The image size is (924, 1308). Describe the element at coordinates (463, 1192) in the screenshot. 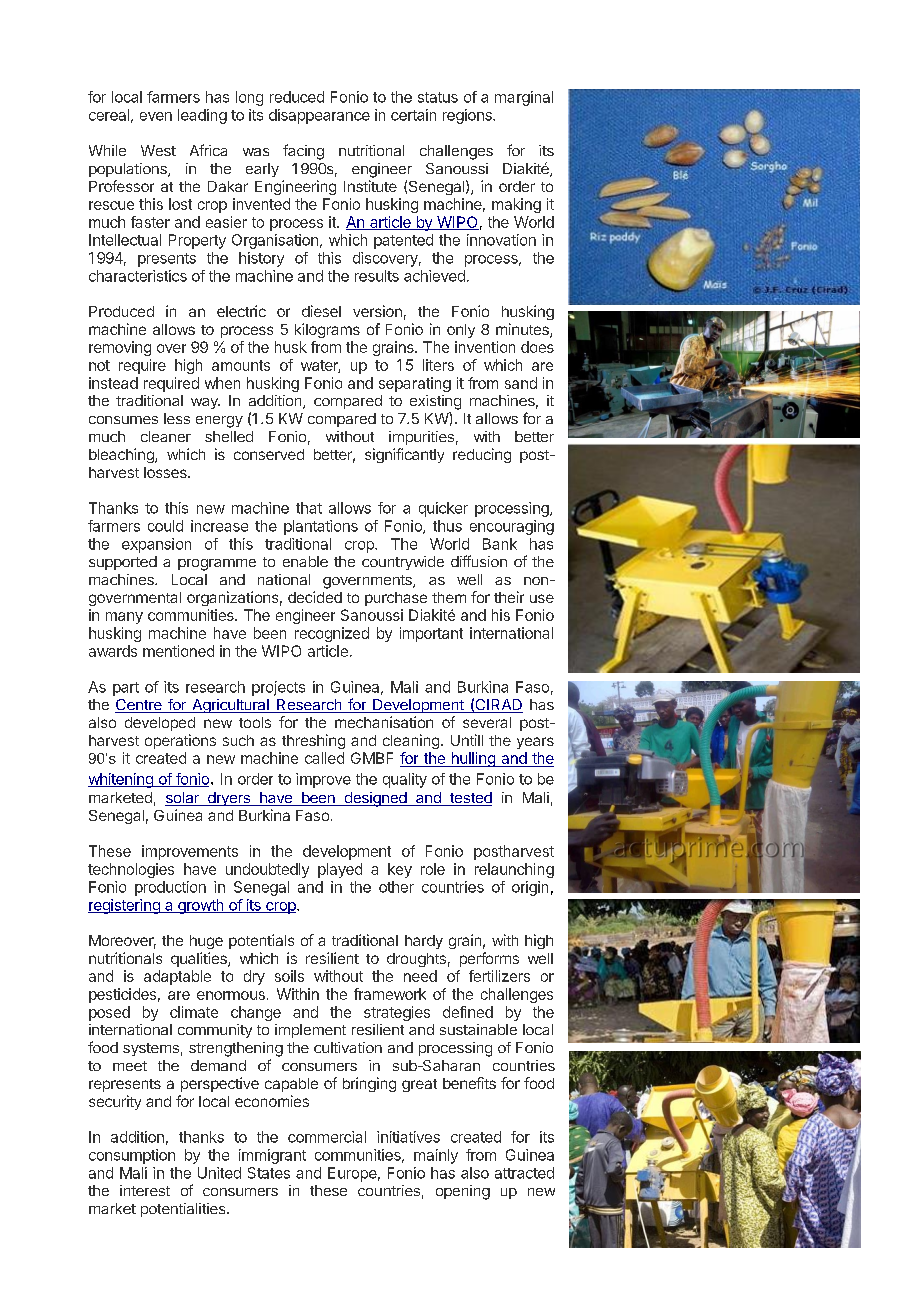

I see `opening` at that location.
